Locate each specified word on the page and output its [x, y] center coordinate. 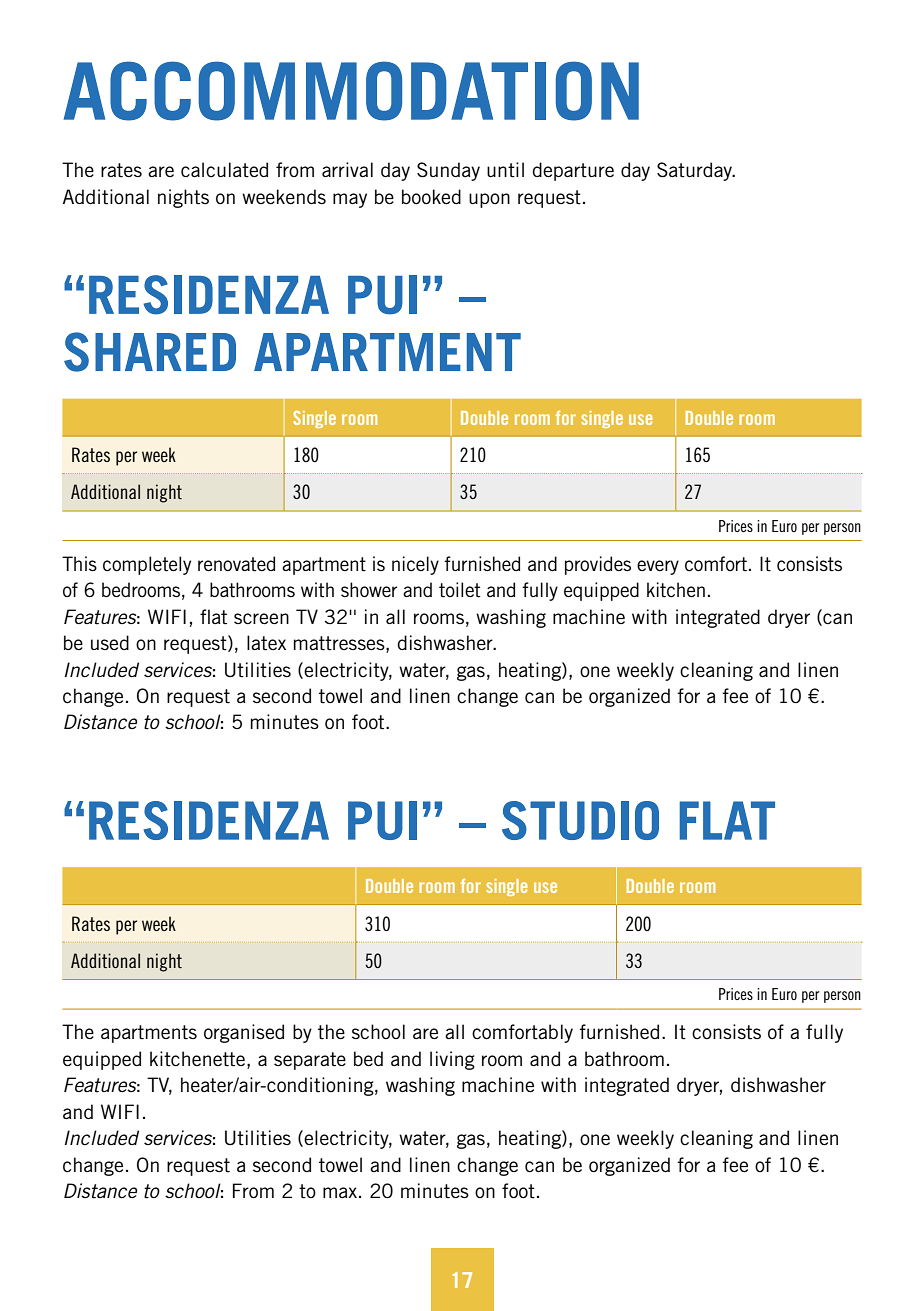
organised [244, 1033]
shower [369, 589]
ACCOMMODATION [351, 91]
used [110, 643]
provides [598, 565]
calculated [224, 170]
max [341, 1192]
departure [573, 171]
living [452, 1060]
